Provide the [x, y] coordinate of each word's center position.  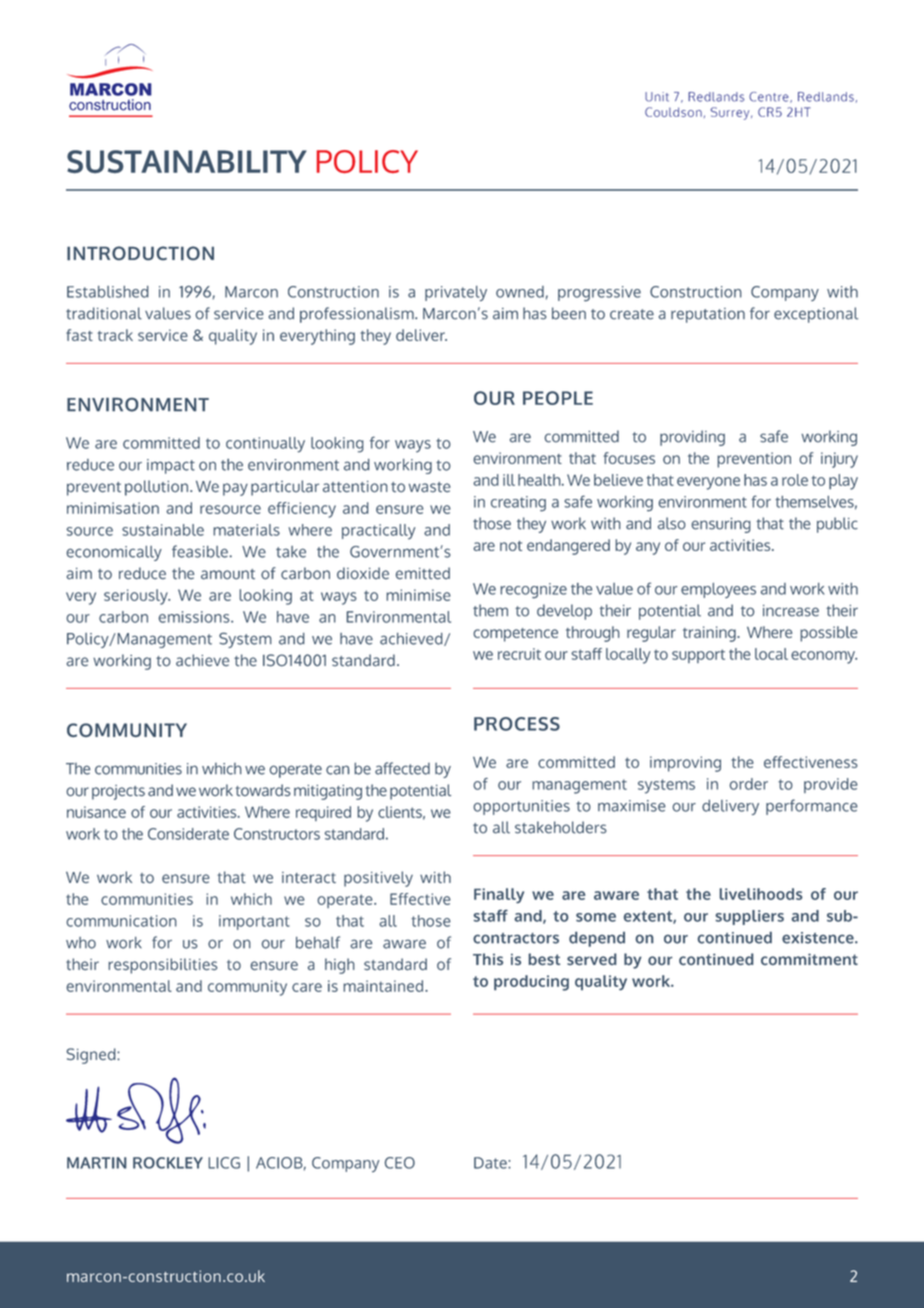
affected [402, 768]
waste [429, 487]
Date [491, 1163]
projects [118, 792]
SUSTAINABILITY [187, 161]
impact [171, 466]
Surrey [731, 113]
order [748, 784]
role [795, 480]
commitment [809, 959]
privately [456, 293]
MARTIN [96, 1163]
